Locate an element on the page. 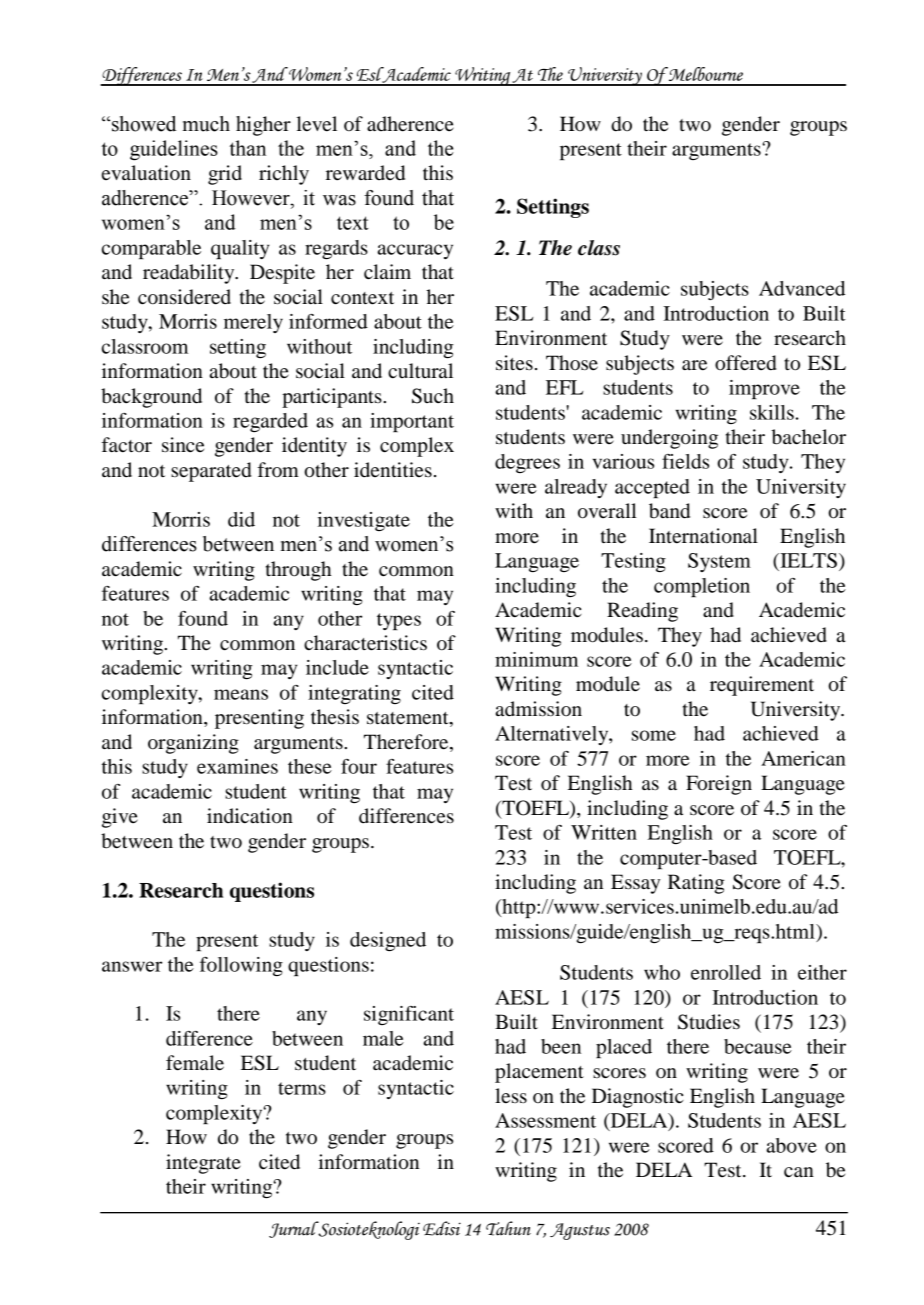 The height and width of the page is (1305, 924). rewarded is located at coordinates (365, 173).
